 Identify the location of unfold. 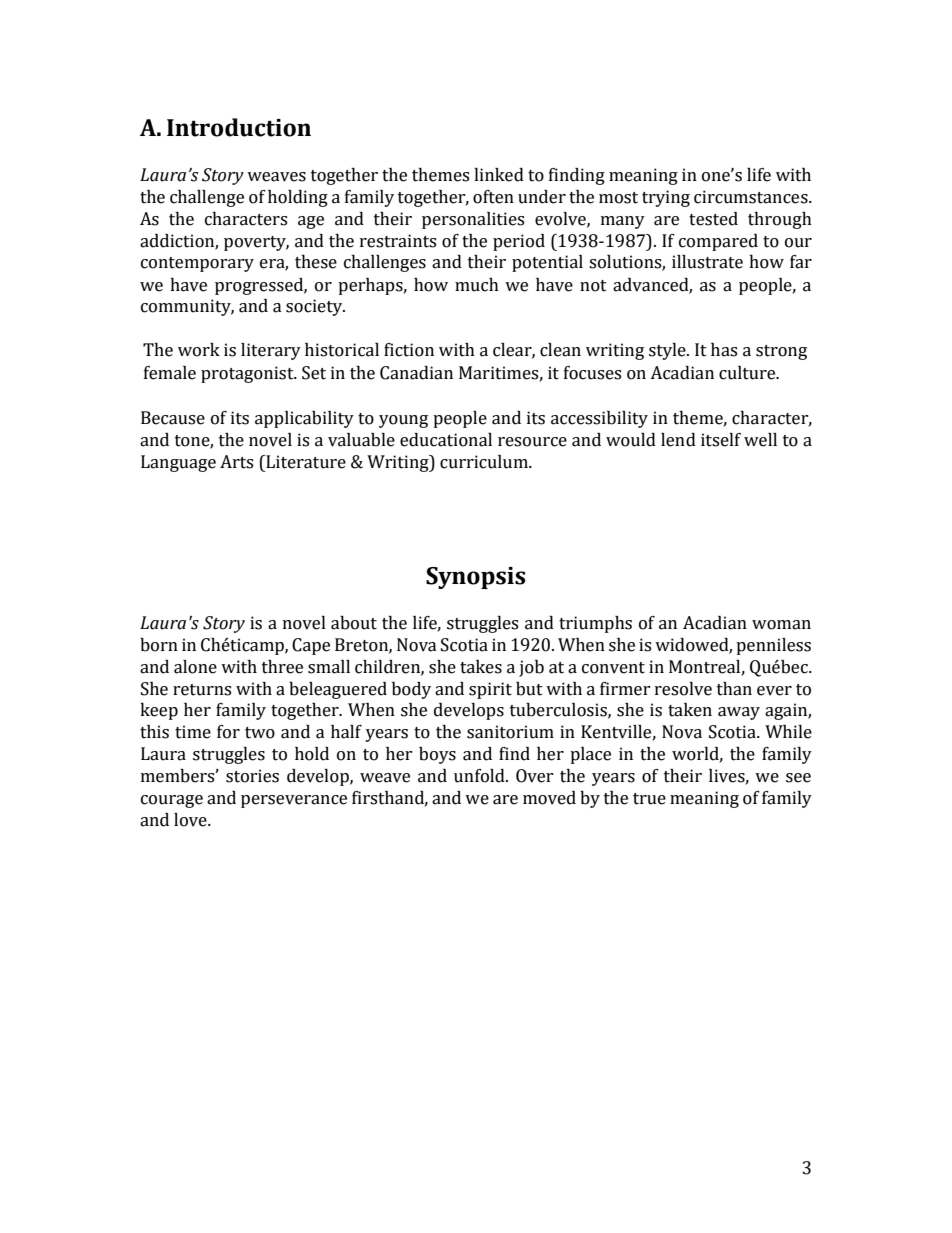
(480, 776).
